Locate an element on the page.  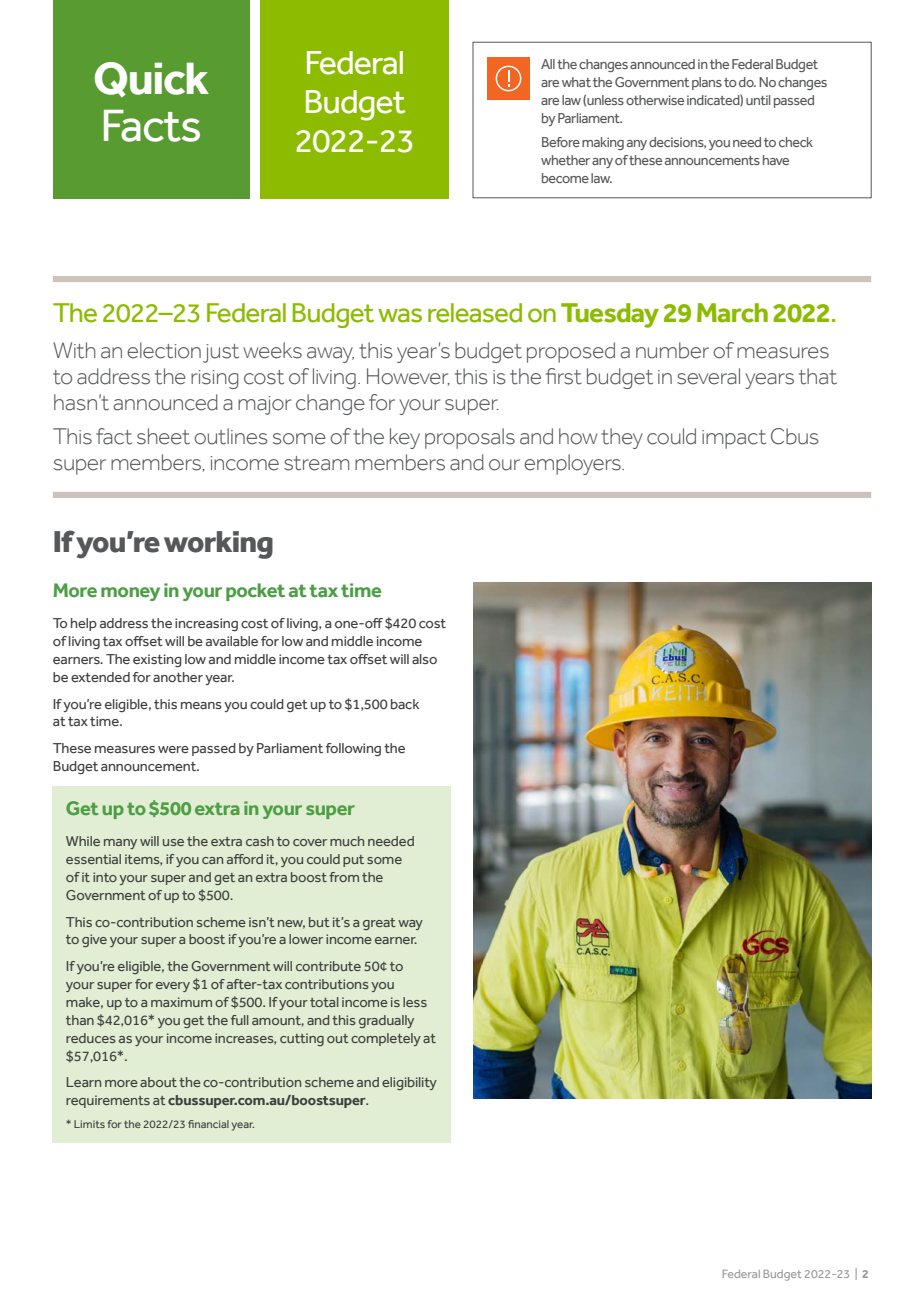
impact is located at coordinates (734, 439).
